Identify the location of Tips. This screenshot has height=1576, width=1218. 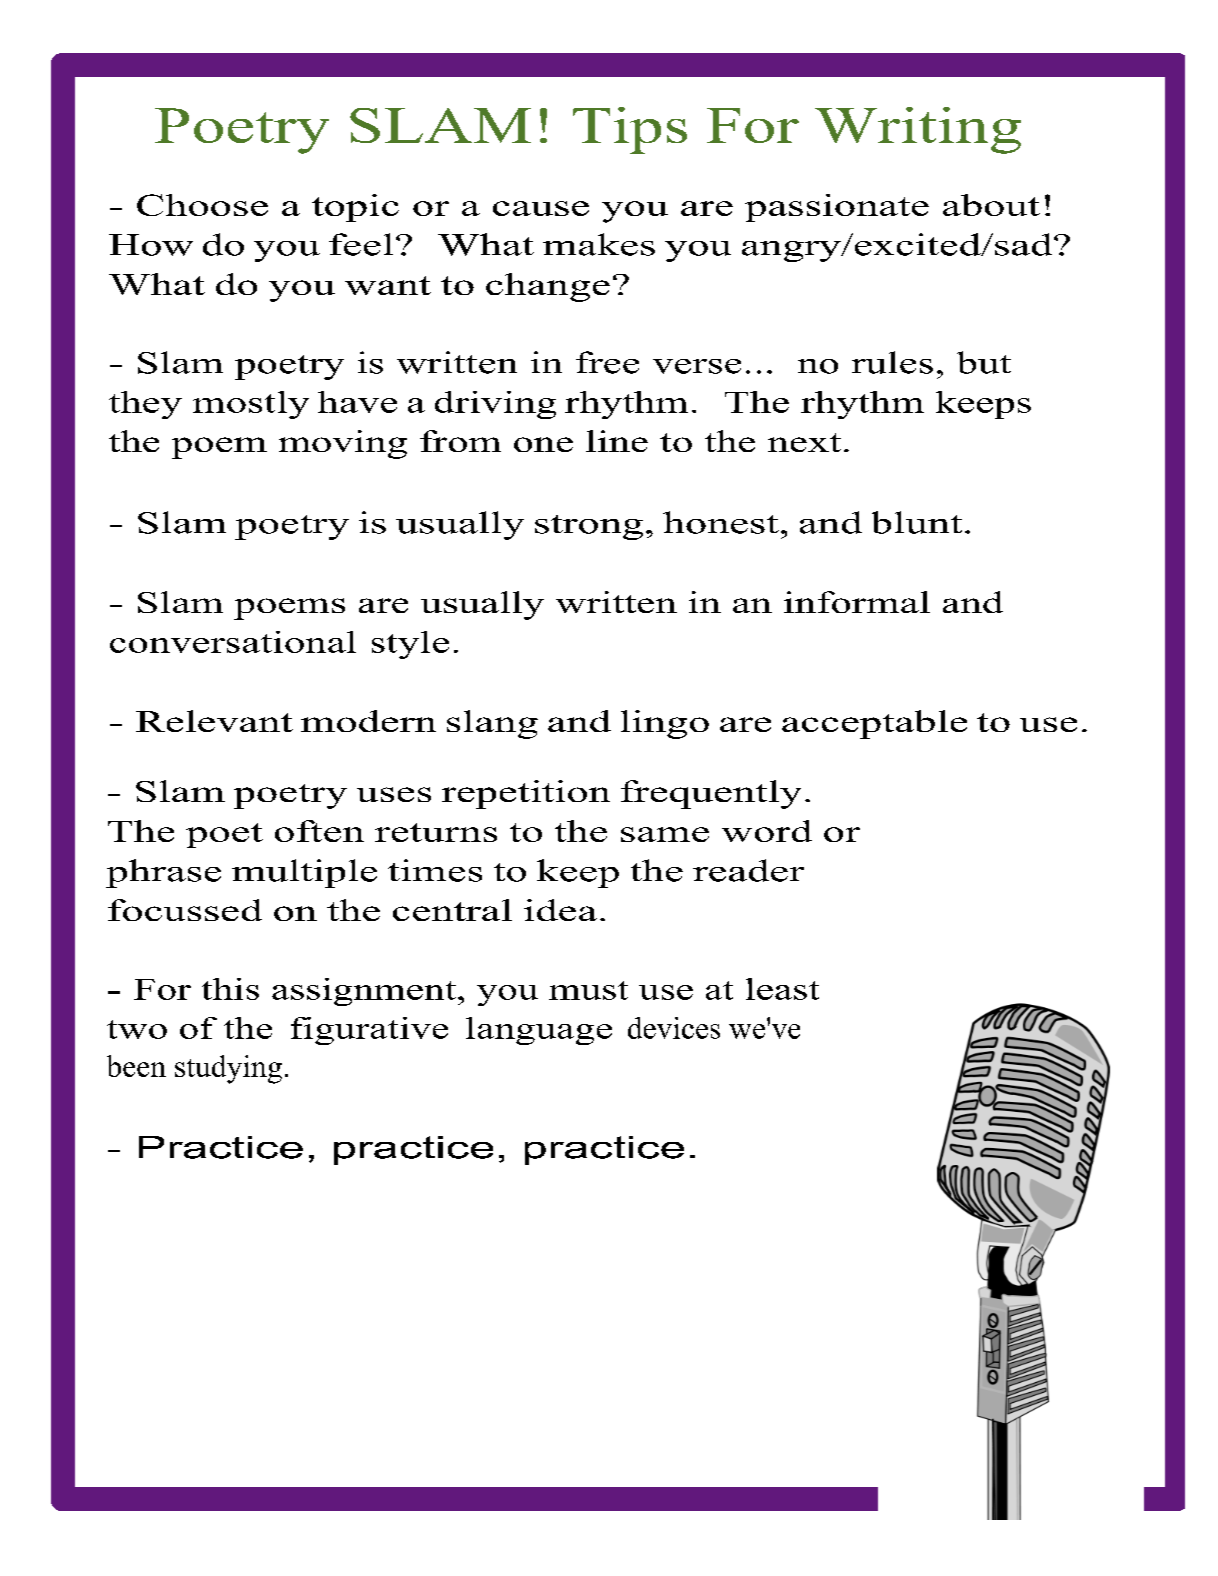
(630, 130).
